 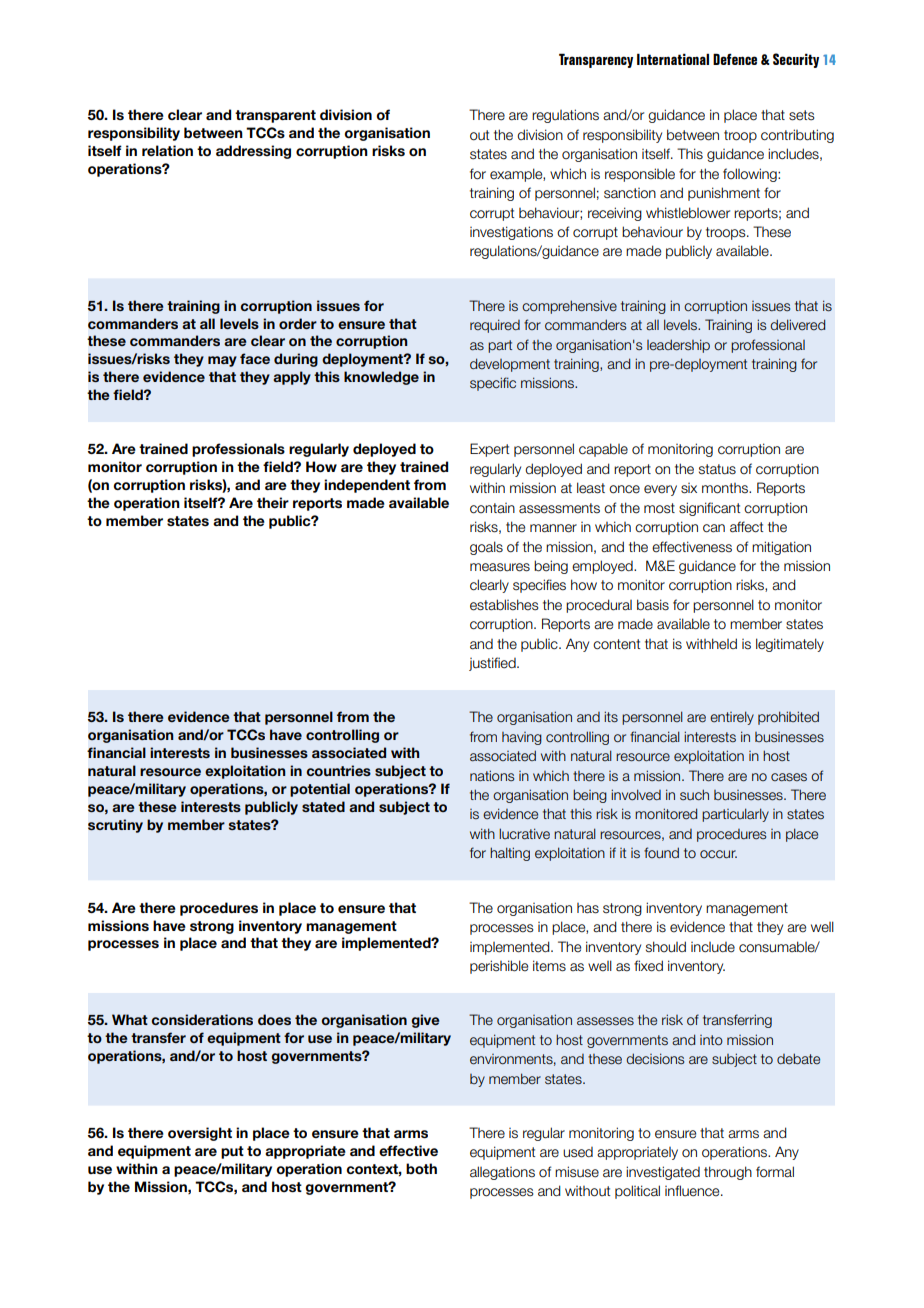 What do you see at coordinates (273, 502) in the page?
I see `their` at bounding box center [273, 502].
